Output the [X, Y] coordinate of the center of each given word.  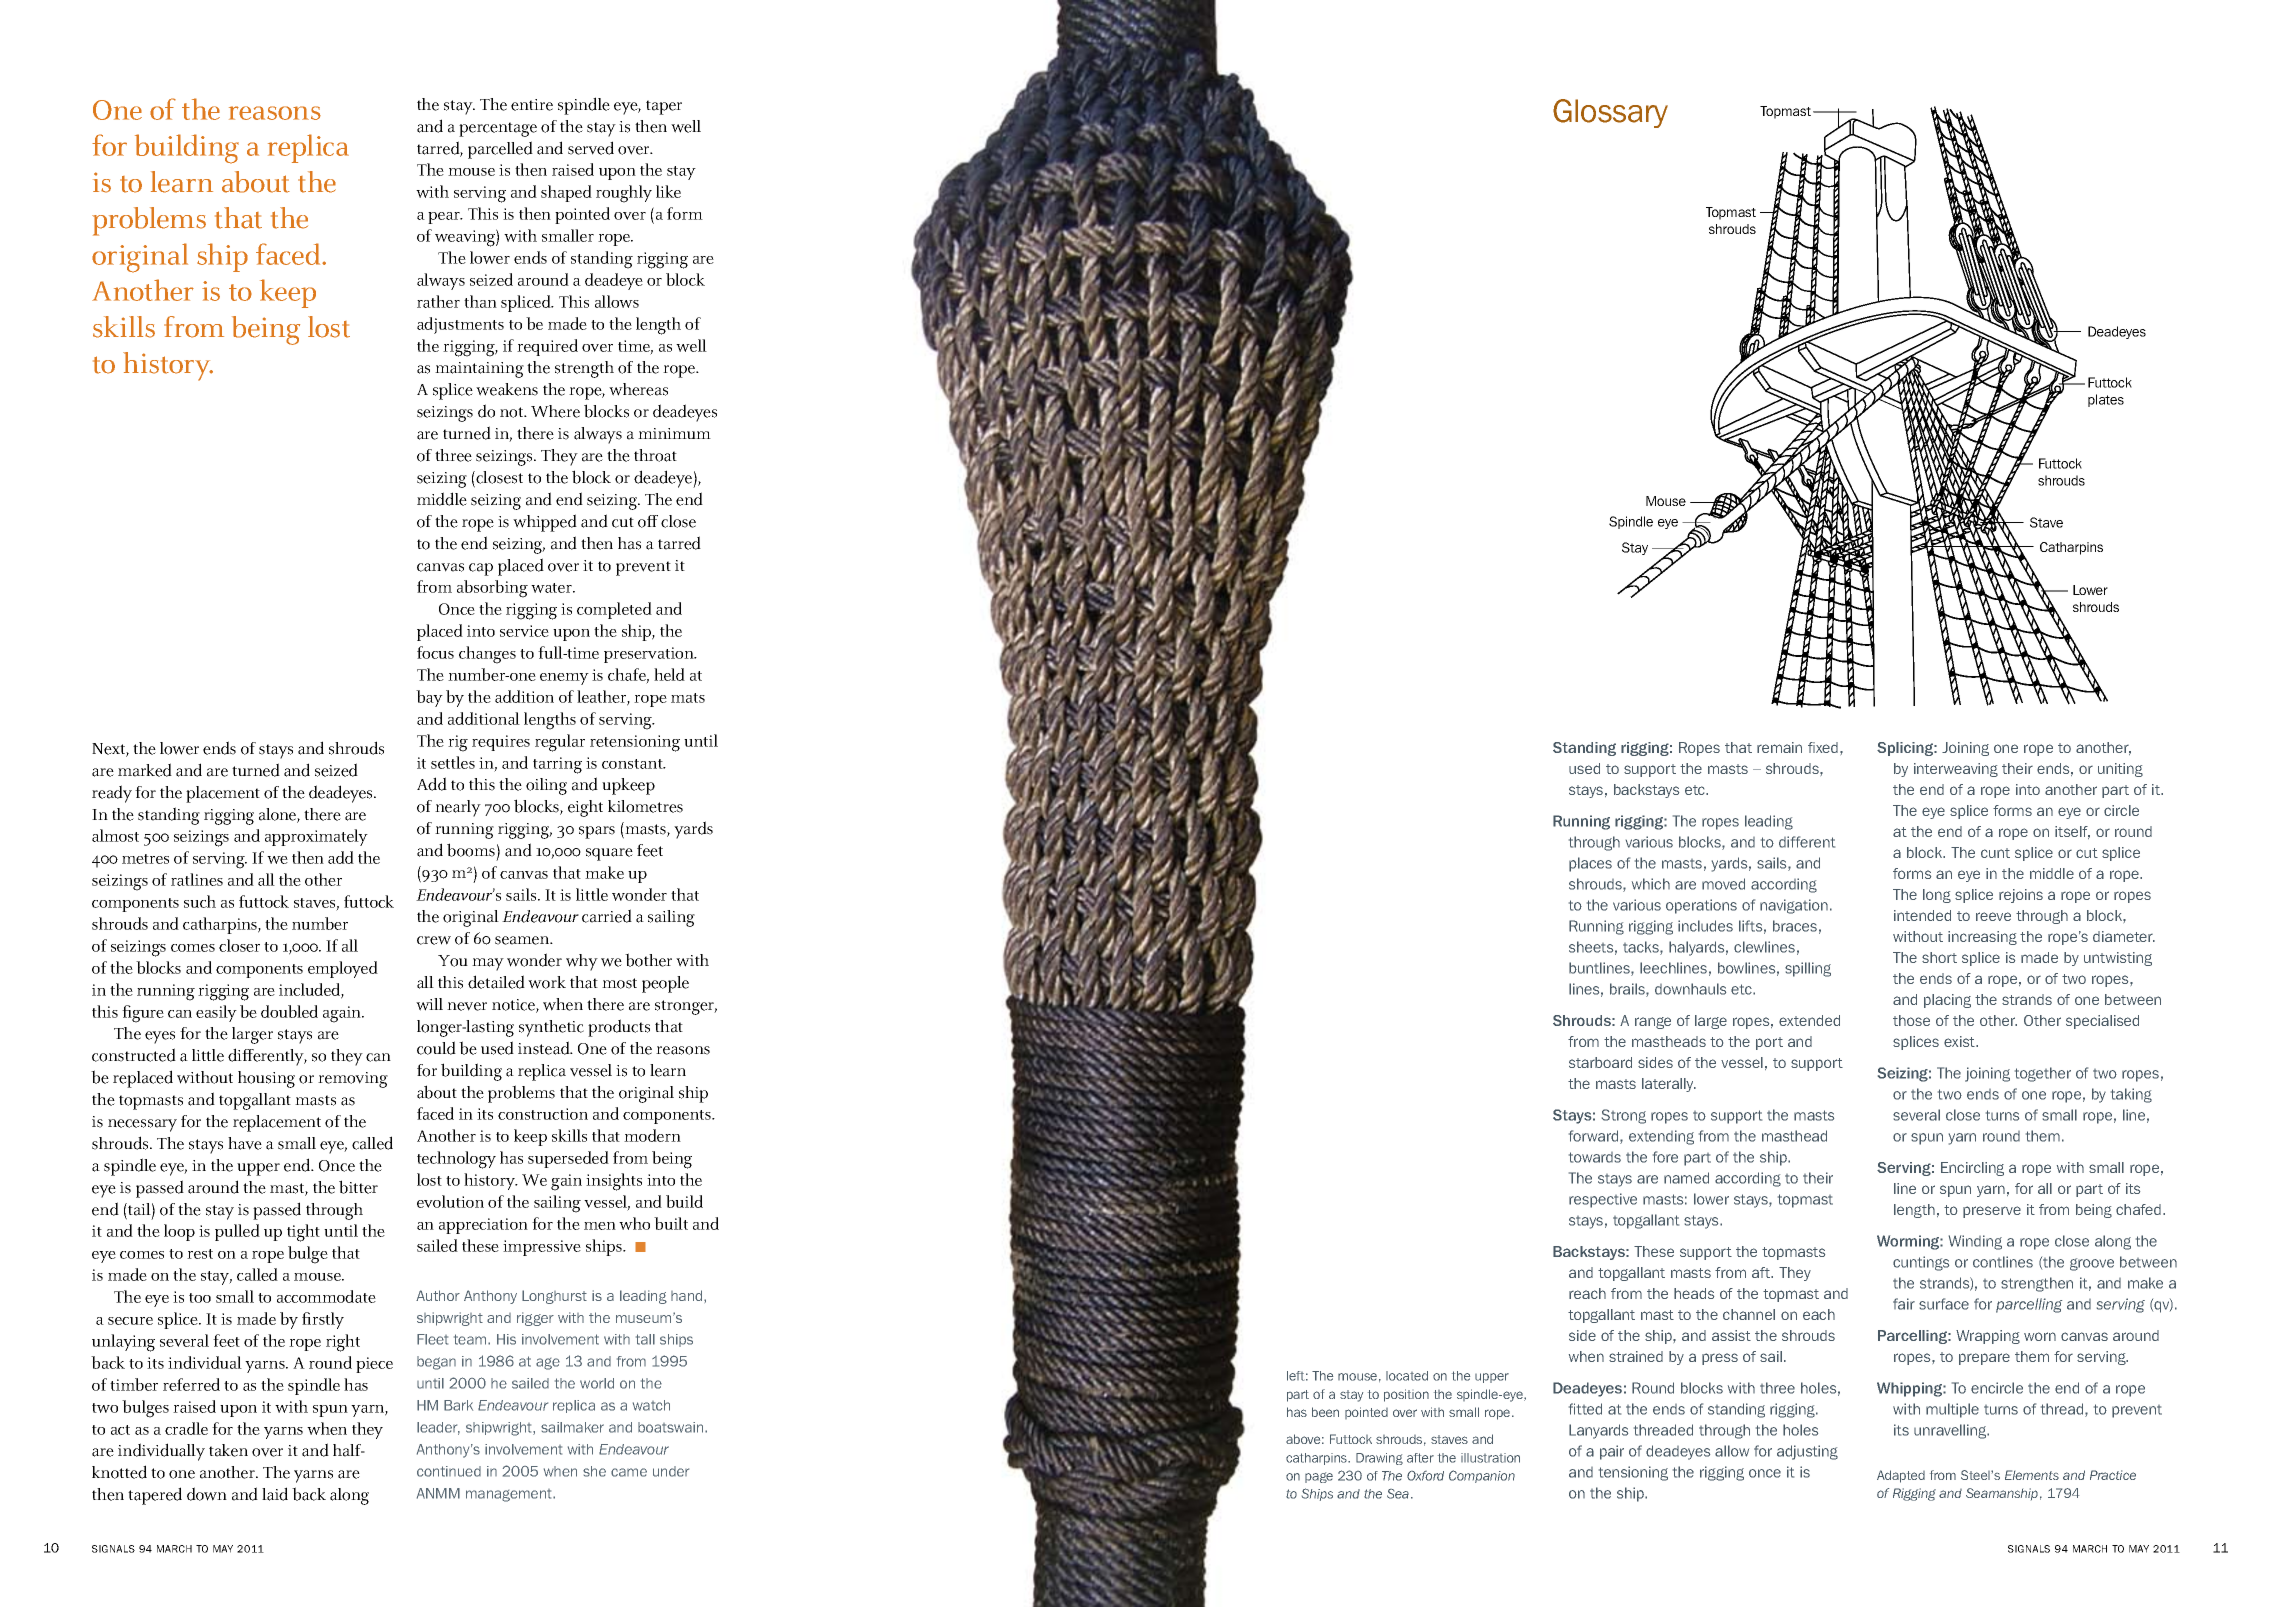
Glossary [1610, 113]
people [665, 984]
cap [481, 569]
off [648, 521]
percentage [498, 129]
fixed [1824, 747]
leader [438, 1428]
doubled [289, 1011]
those [1911, 1020]
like [668, 191]
